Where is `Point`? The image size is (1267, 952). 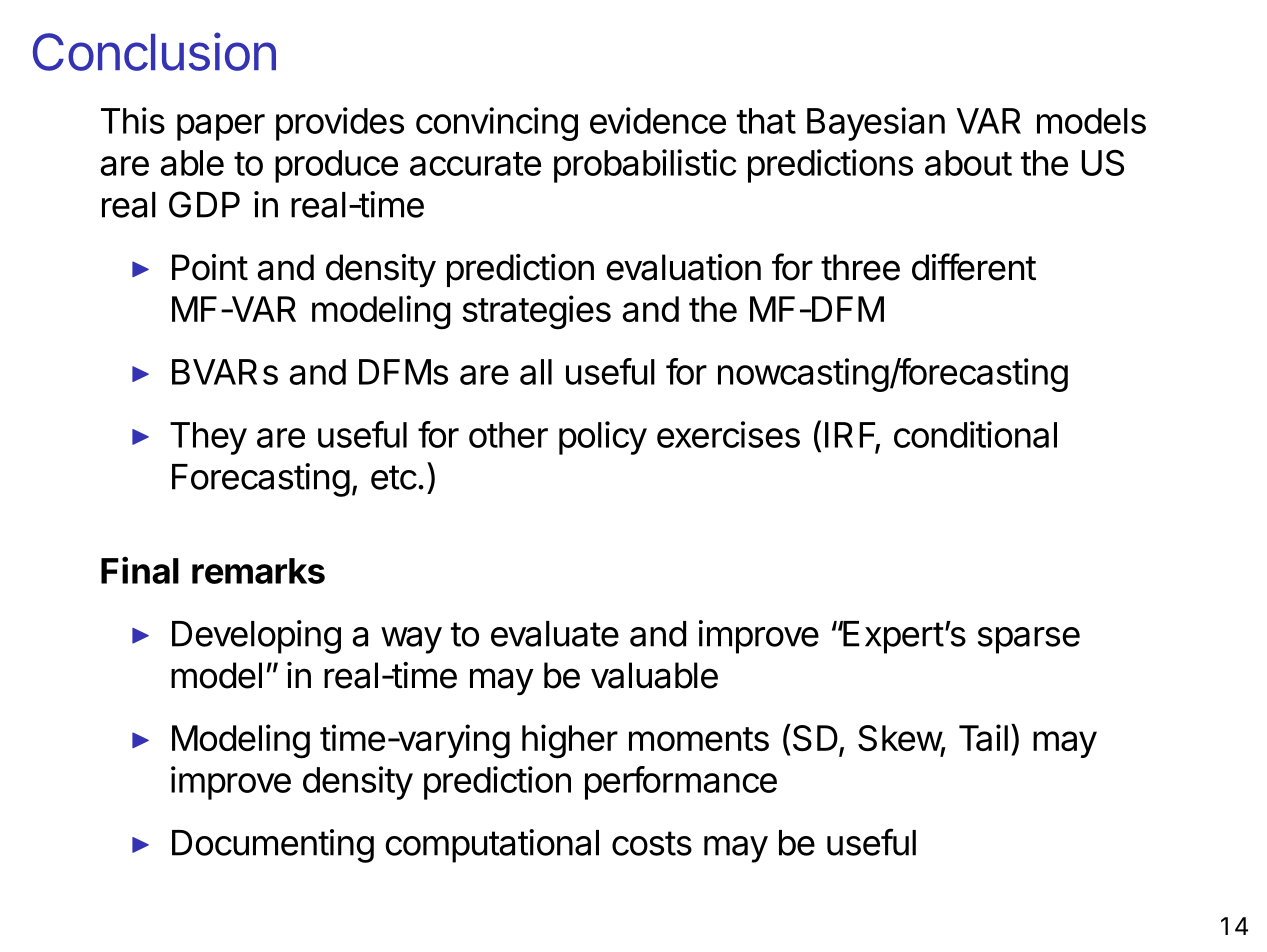 Point is located at coordinates (210, 267).
